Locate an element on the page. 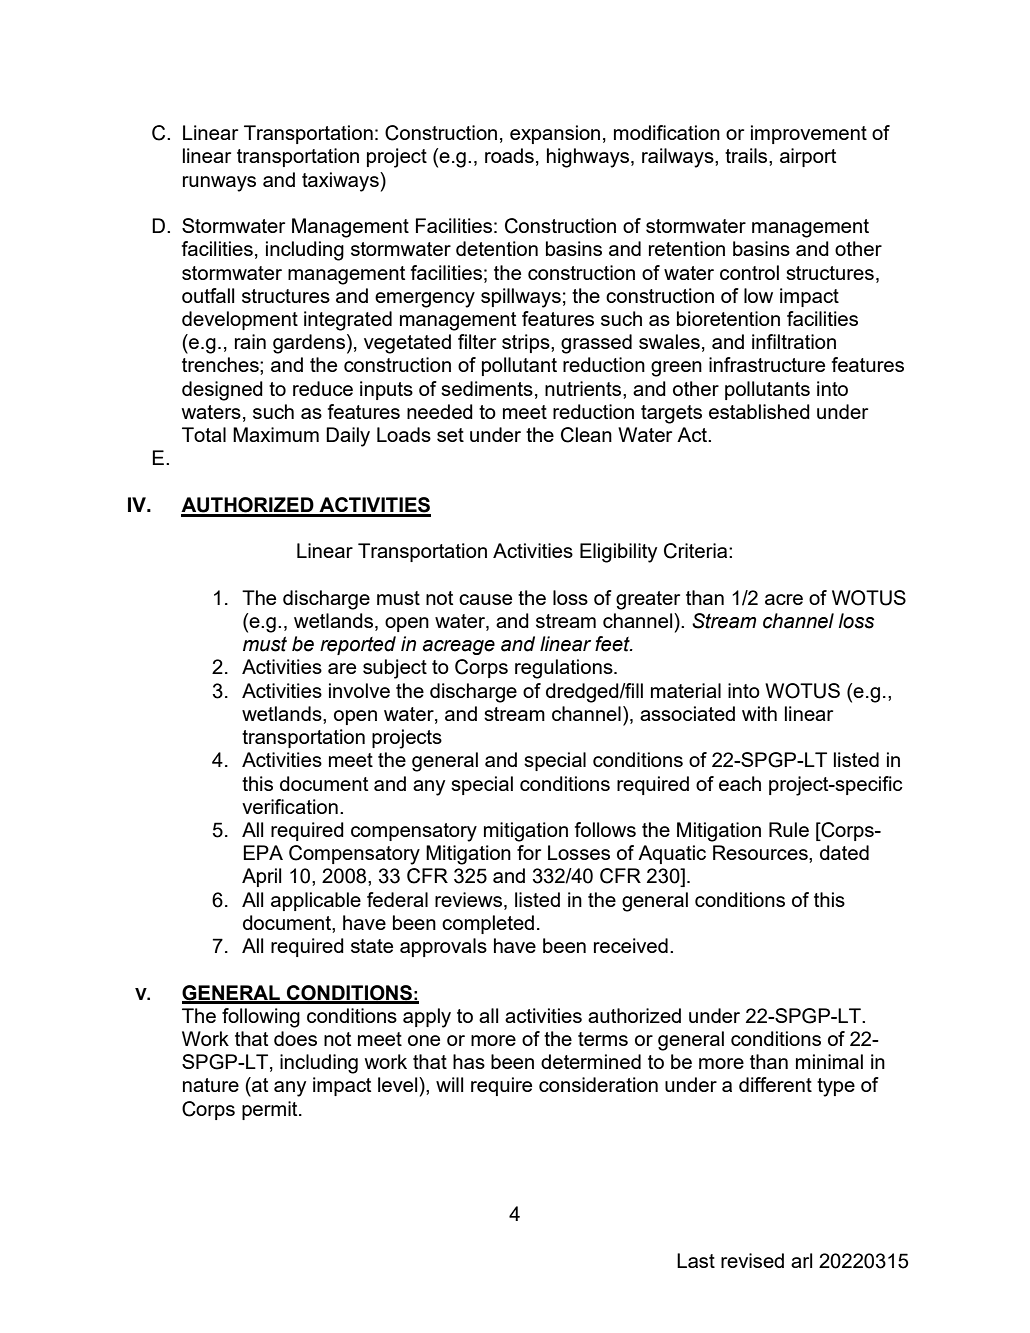  Last is located at coordinates (696, 1260).
